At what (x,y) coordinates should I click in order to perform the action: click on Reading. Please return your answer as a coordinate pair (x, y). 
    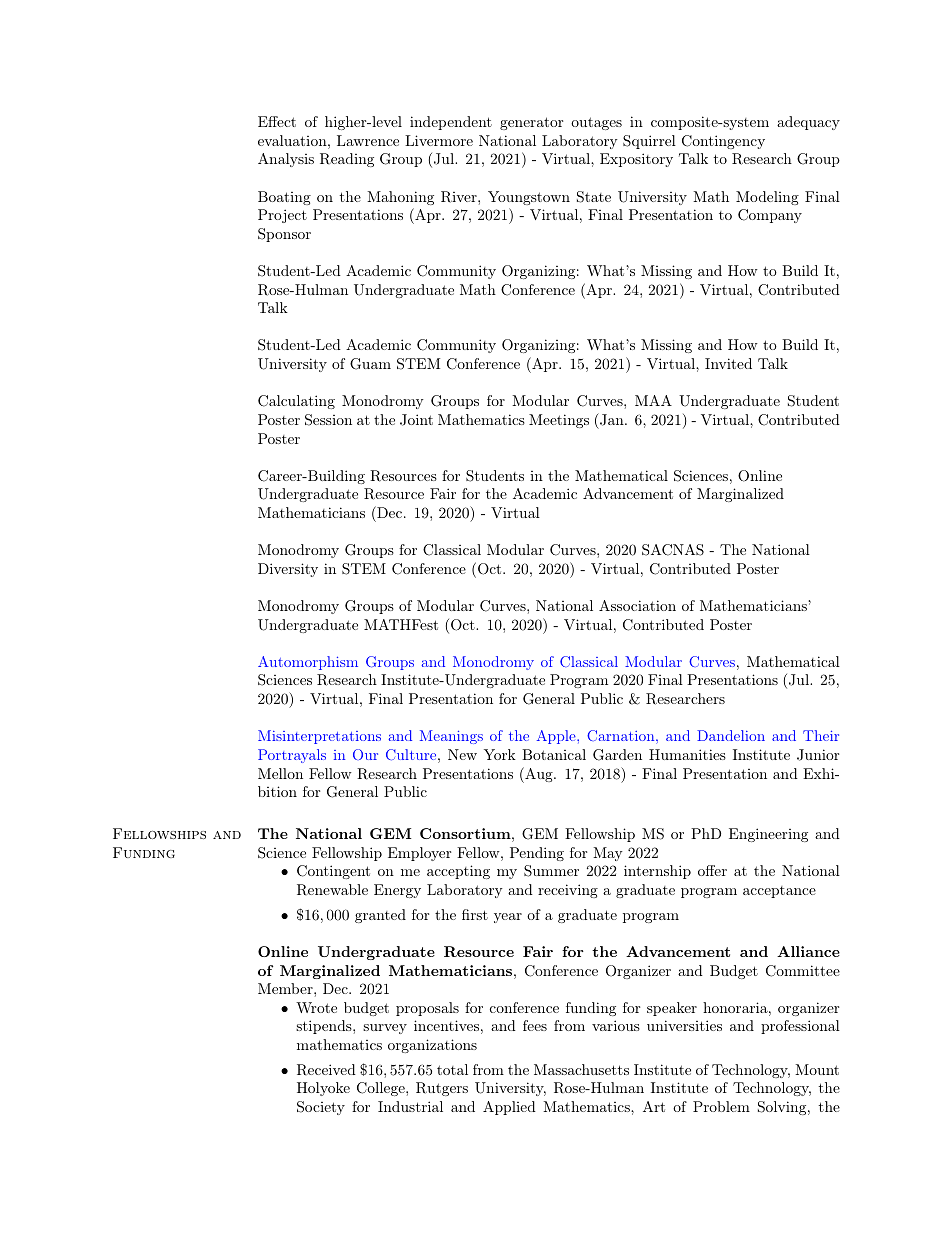
    Looking at the image, I should click on (347, 160).
